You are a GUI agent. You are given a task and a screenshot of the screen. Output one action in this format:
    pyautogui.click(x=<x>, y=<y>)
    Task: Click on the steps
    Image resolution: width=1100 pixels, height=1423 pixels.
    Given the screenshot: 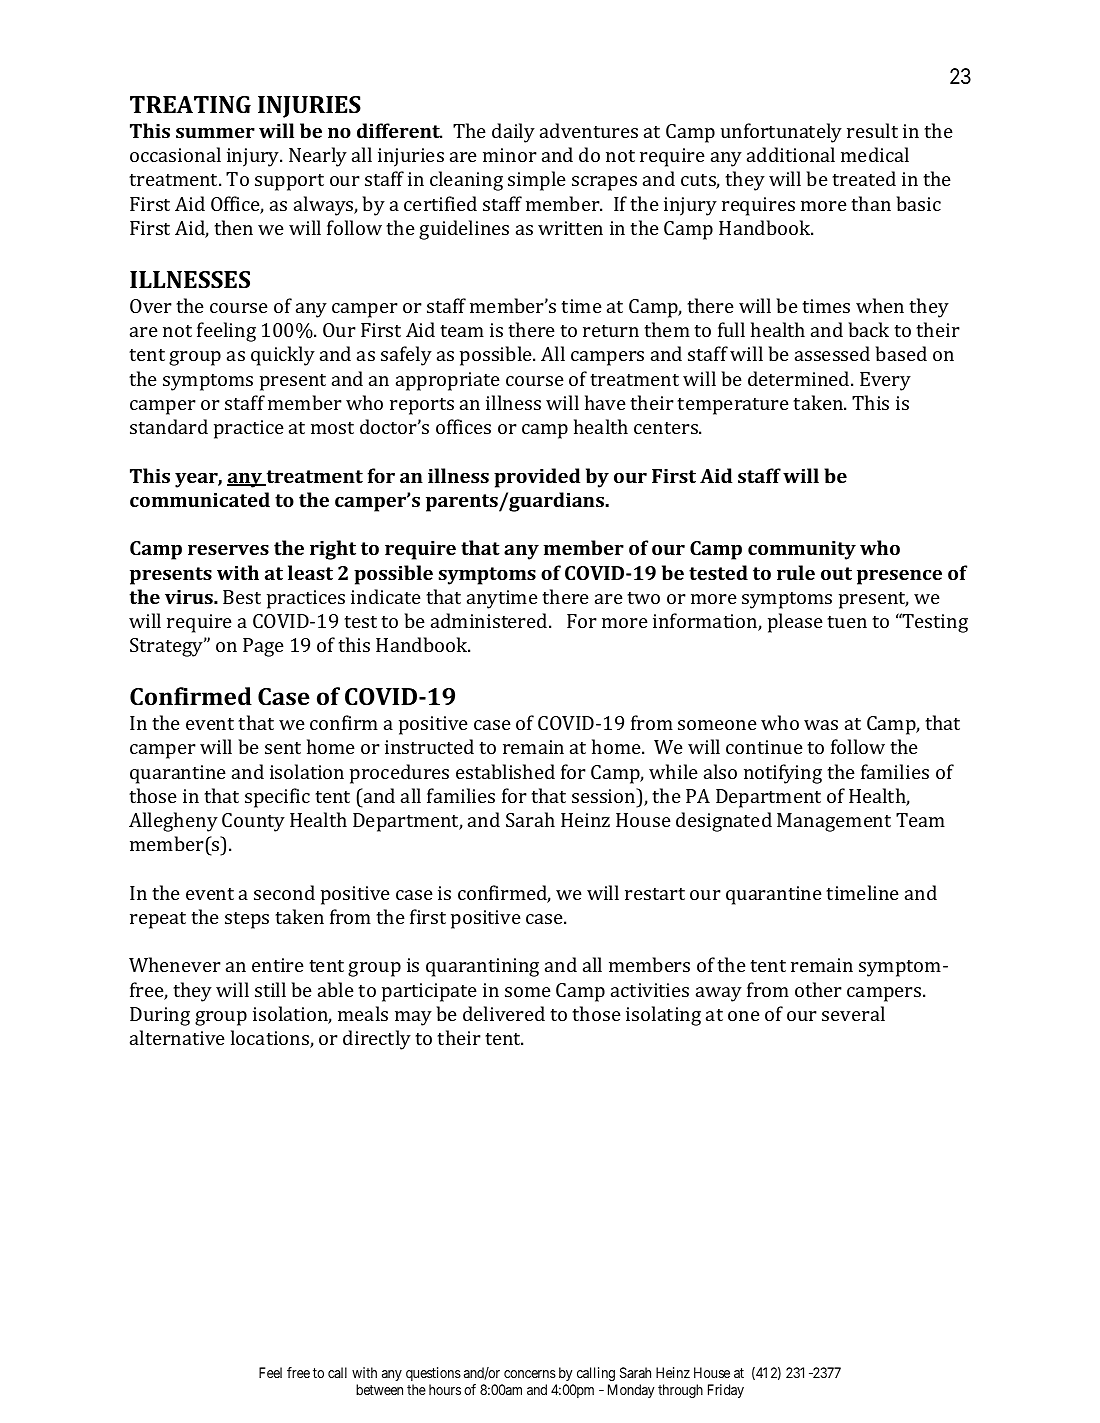 What is the action you would take?
    pyautogui.click(x=247, y=920)
